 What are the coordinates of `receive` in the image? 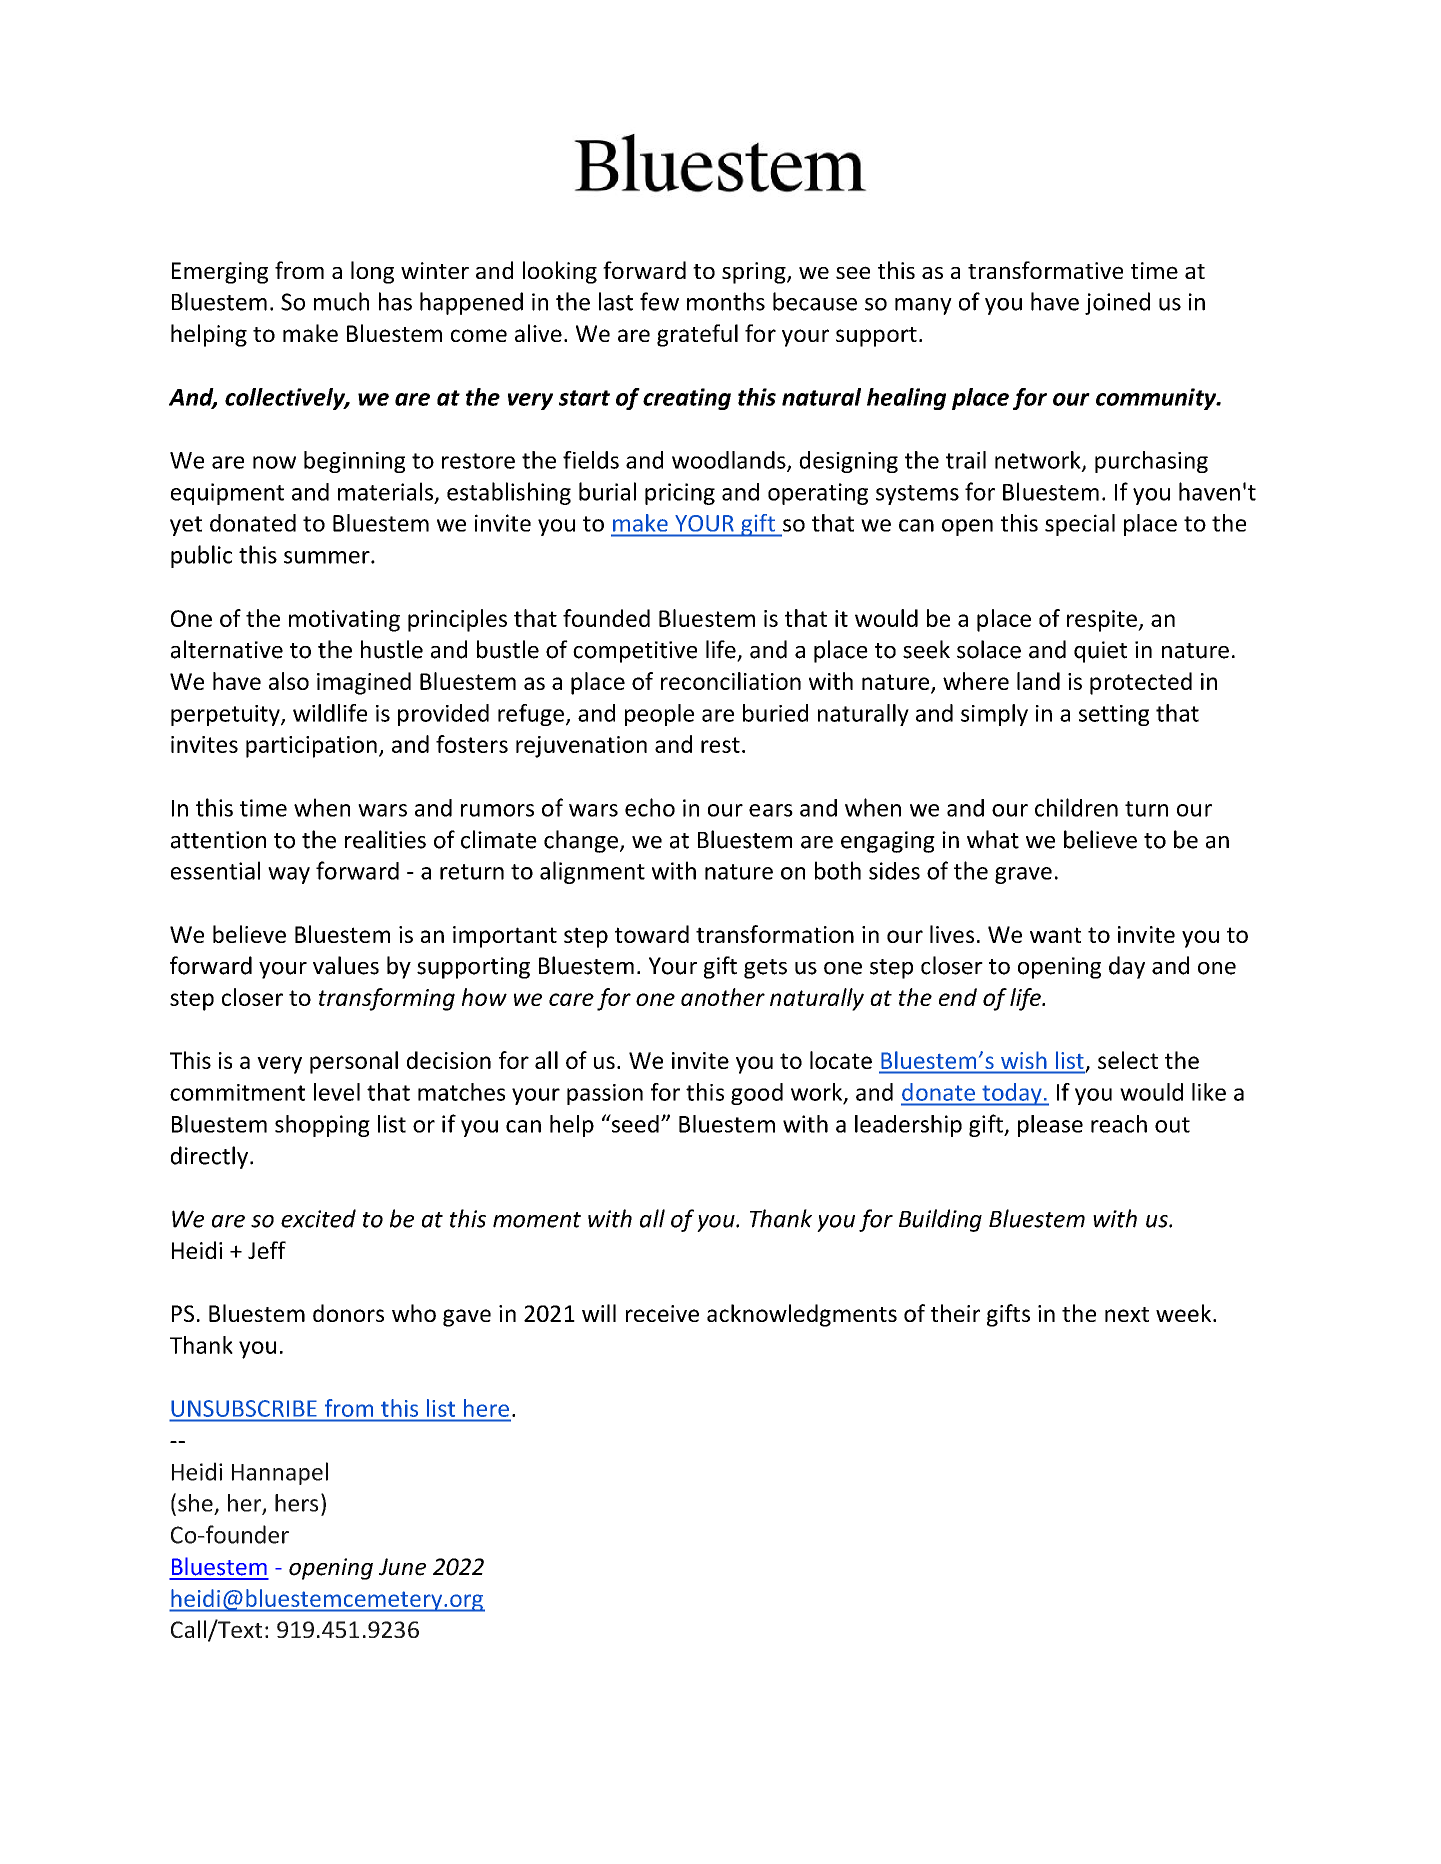 It's located at (662, 1313).
